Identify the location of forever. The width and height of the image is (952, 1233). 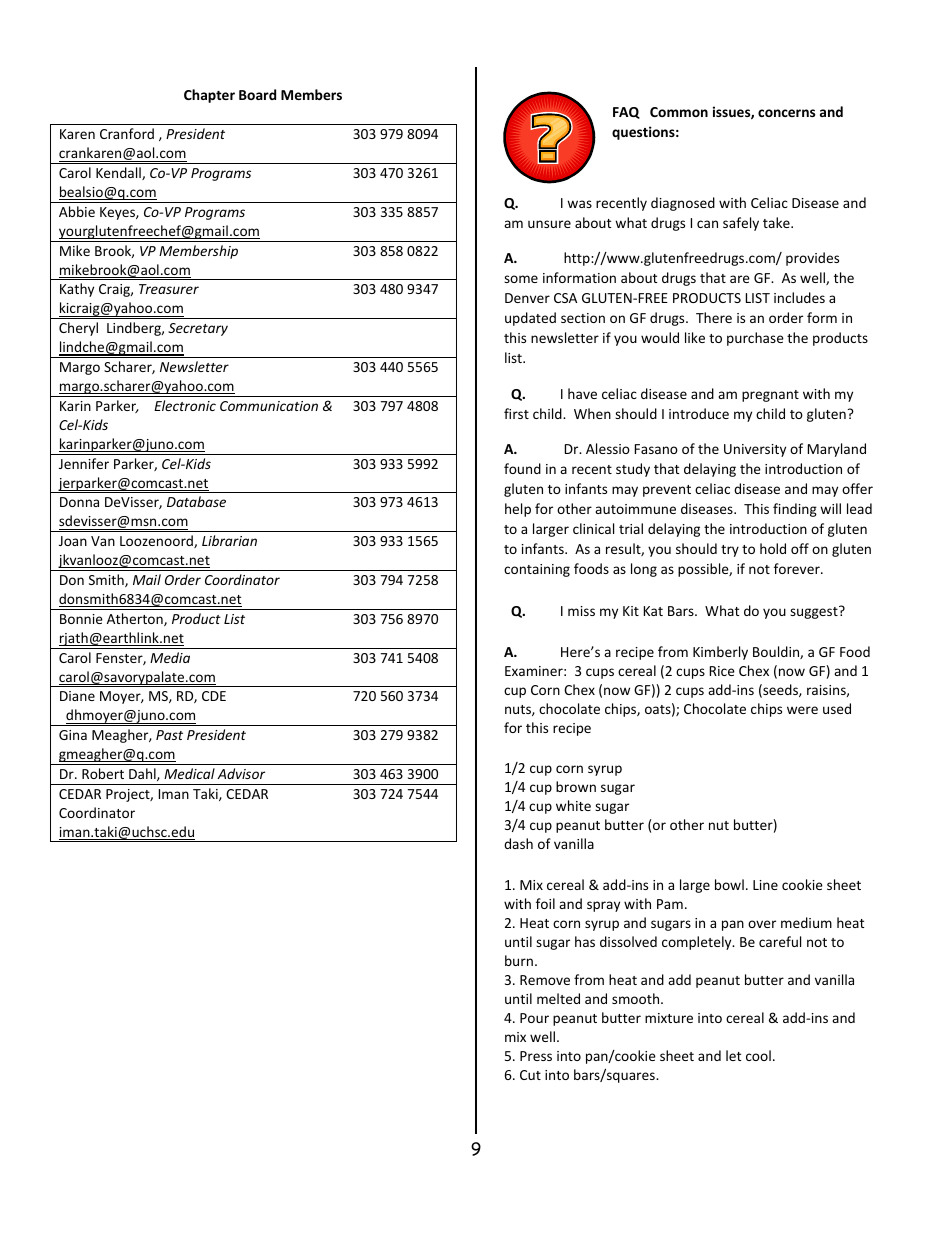
(798, 568).
